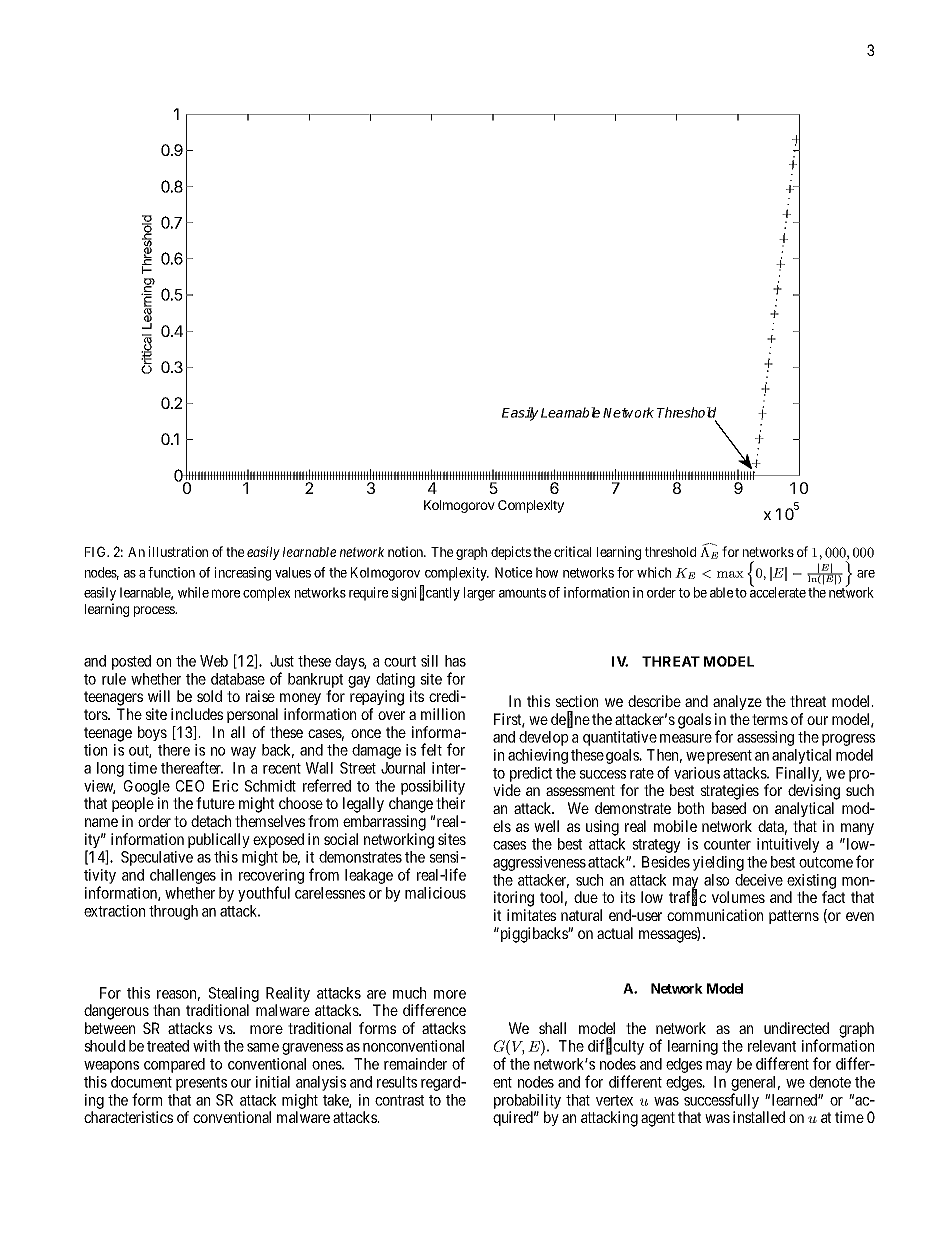 This image has height=1233, width=952. I want to click on analyze, so click(737, 702).
